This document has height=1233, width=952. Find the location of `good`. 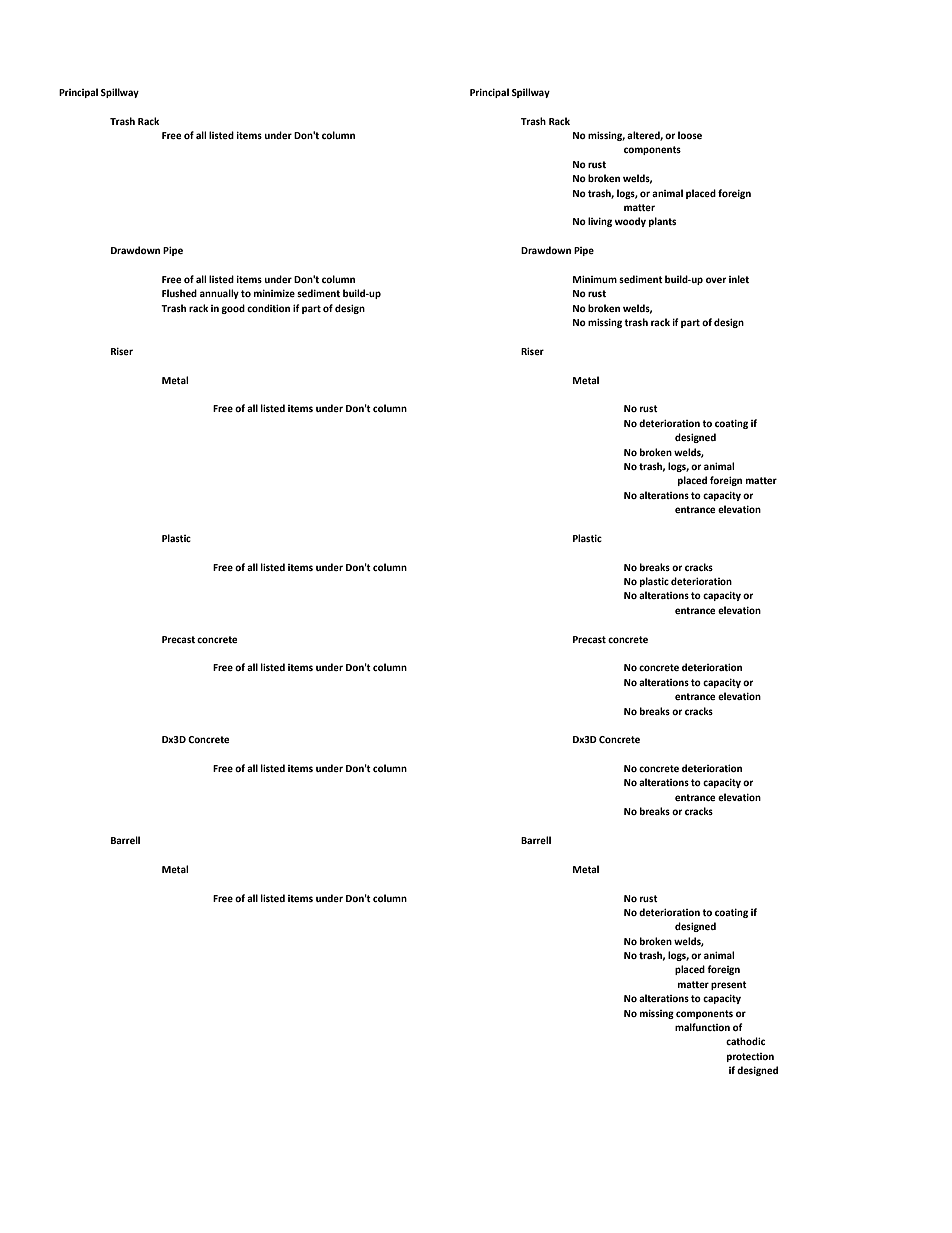

good is located at coordinates (233, 309).
